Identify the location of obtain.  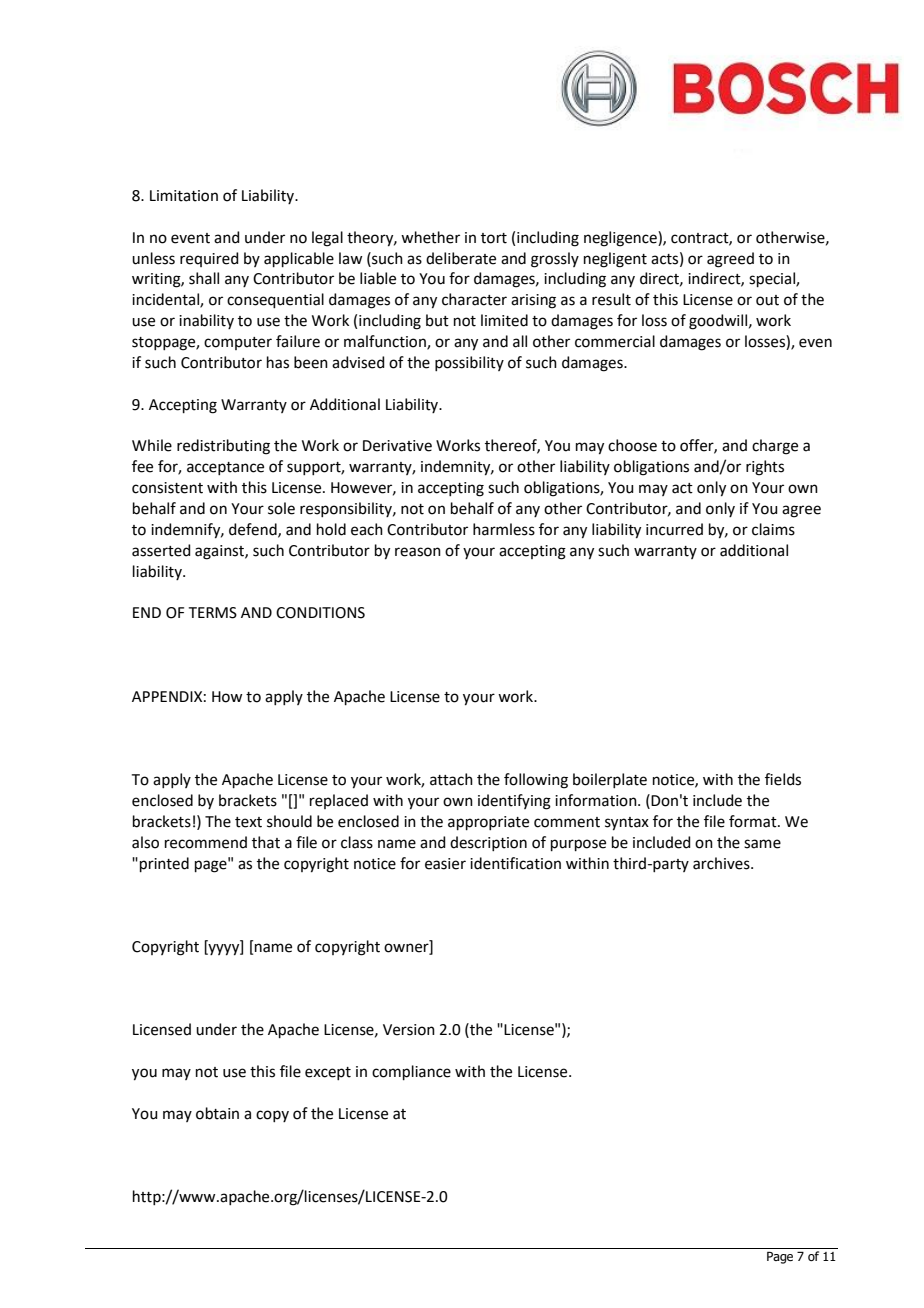
(217, 1113).
